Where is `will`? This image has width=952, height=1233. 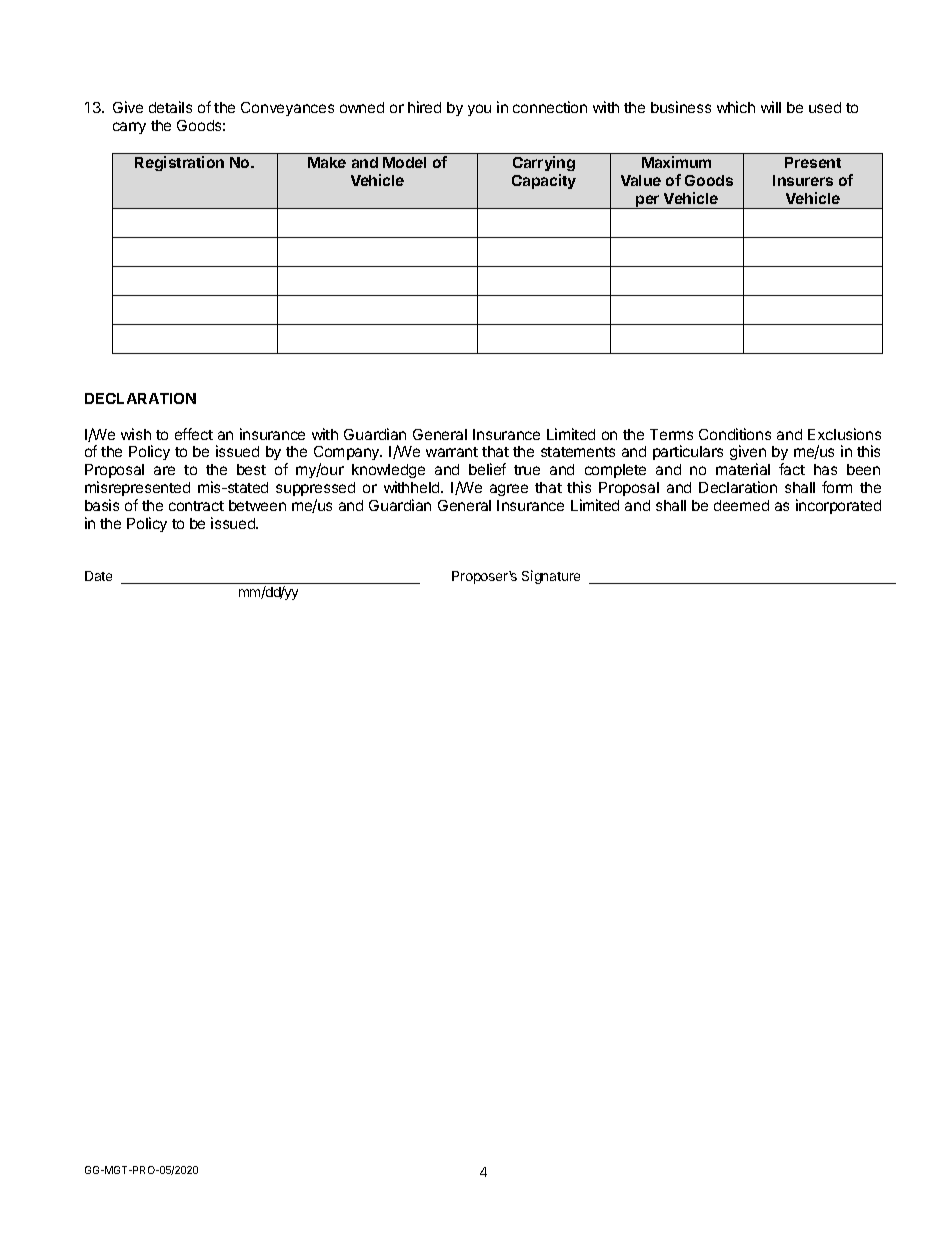
will is located at coordinates (771, 107).
